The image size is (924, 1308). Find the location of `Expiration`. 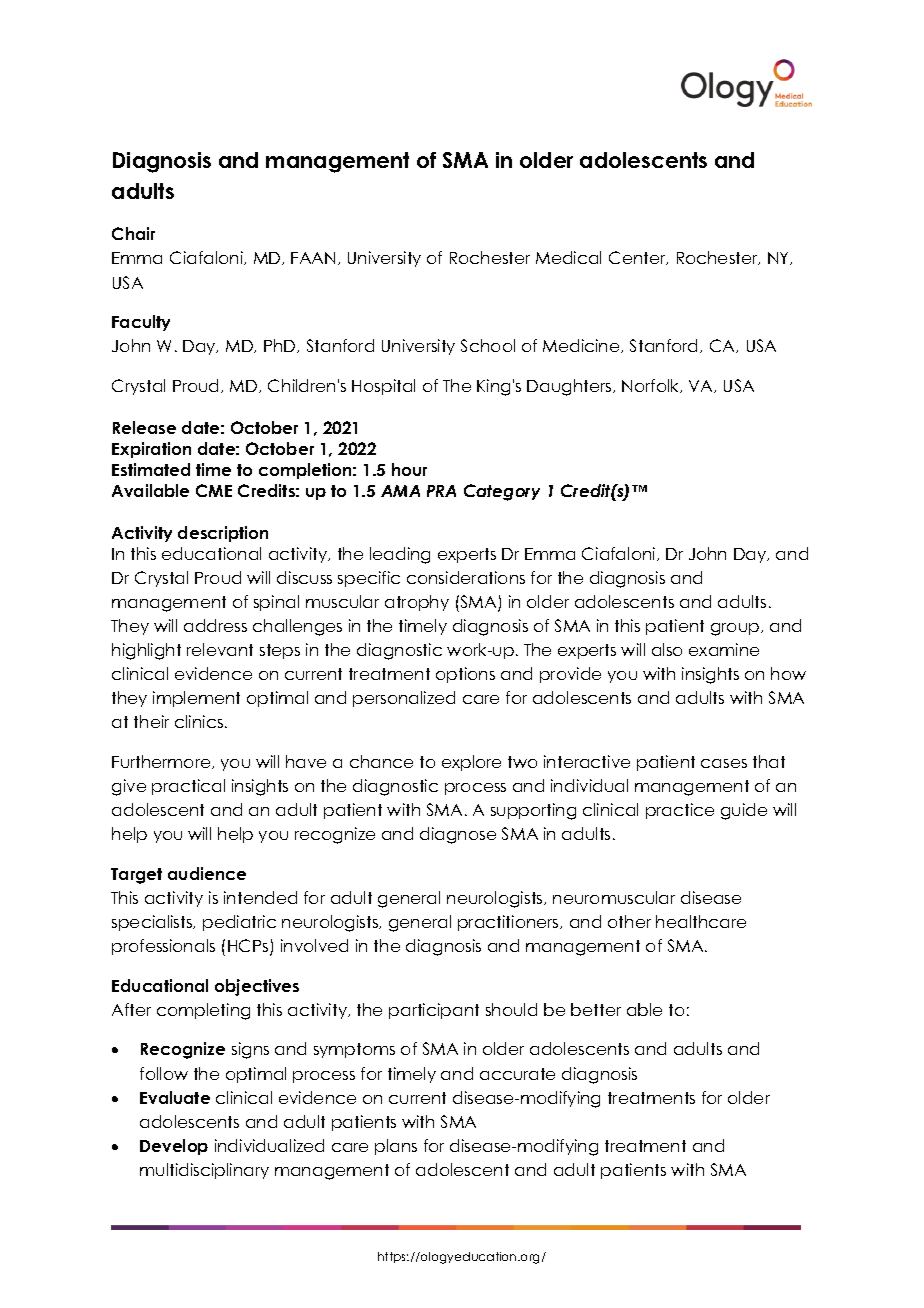

Expiration is located at coordinates (151, 450).
